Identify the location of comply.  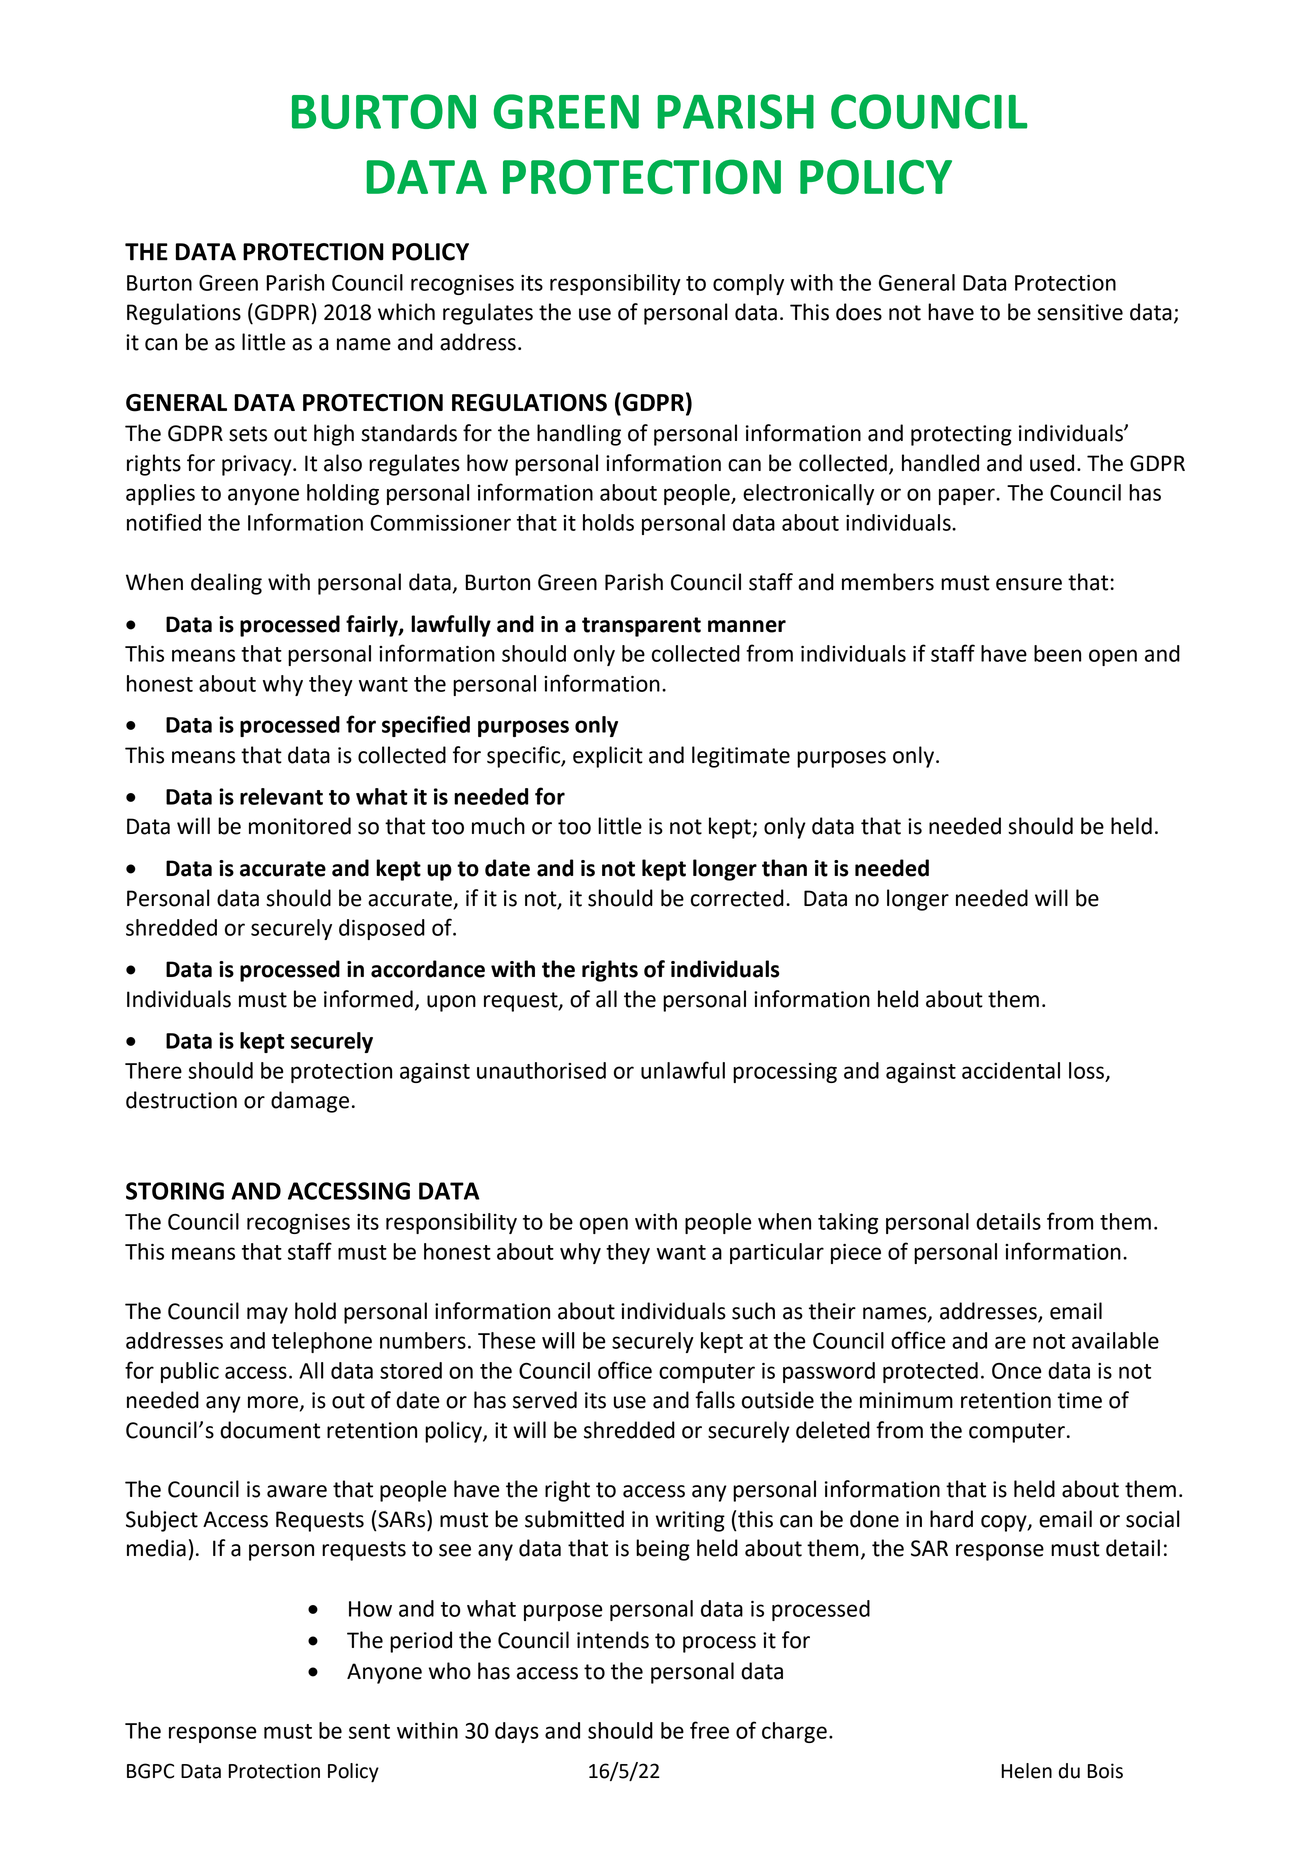
(748, 284).
